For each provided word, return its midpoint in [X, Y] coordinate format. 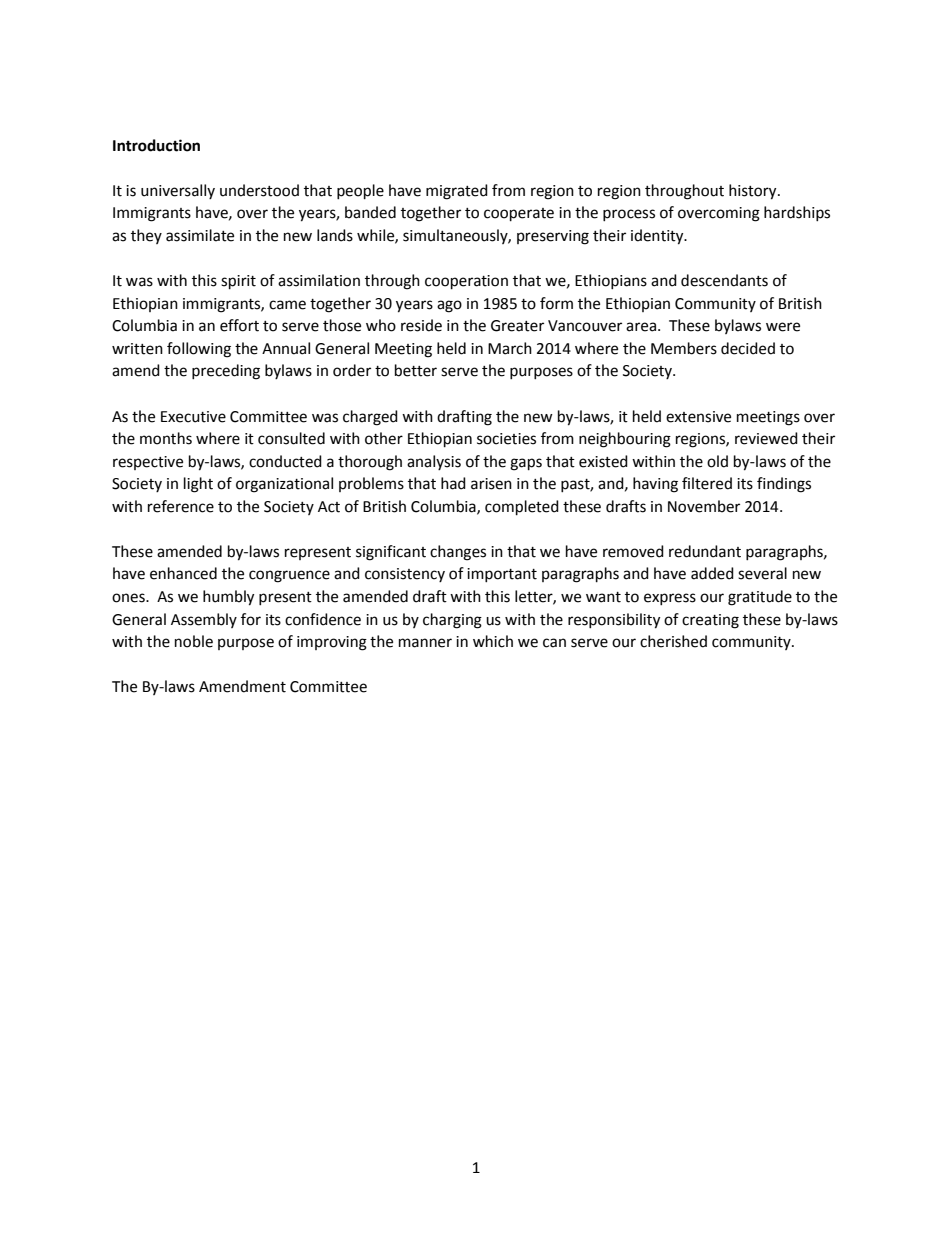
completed [522, 508]
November [704, 506]
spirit [238, 282]
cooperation [466, 282]
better [416, 370]
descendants [724, 280]
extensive [698, 417]
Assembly [204, 620]
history [754, 192]
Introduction [156, 145]
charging [452, 621]
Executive [193, 417]
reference [181, 506]
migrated [457, 192]
